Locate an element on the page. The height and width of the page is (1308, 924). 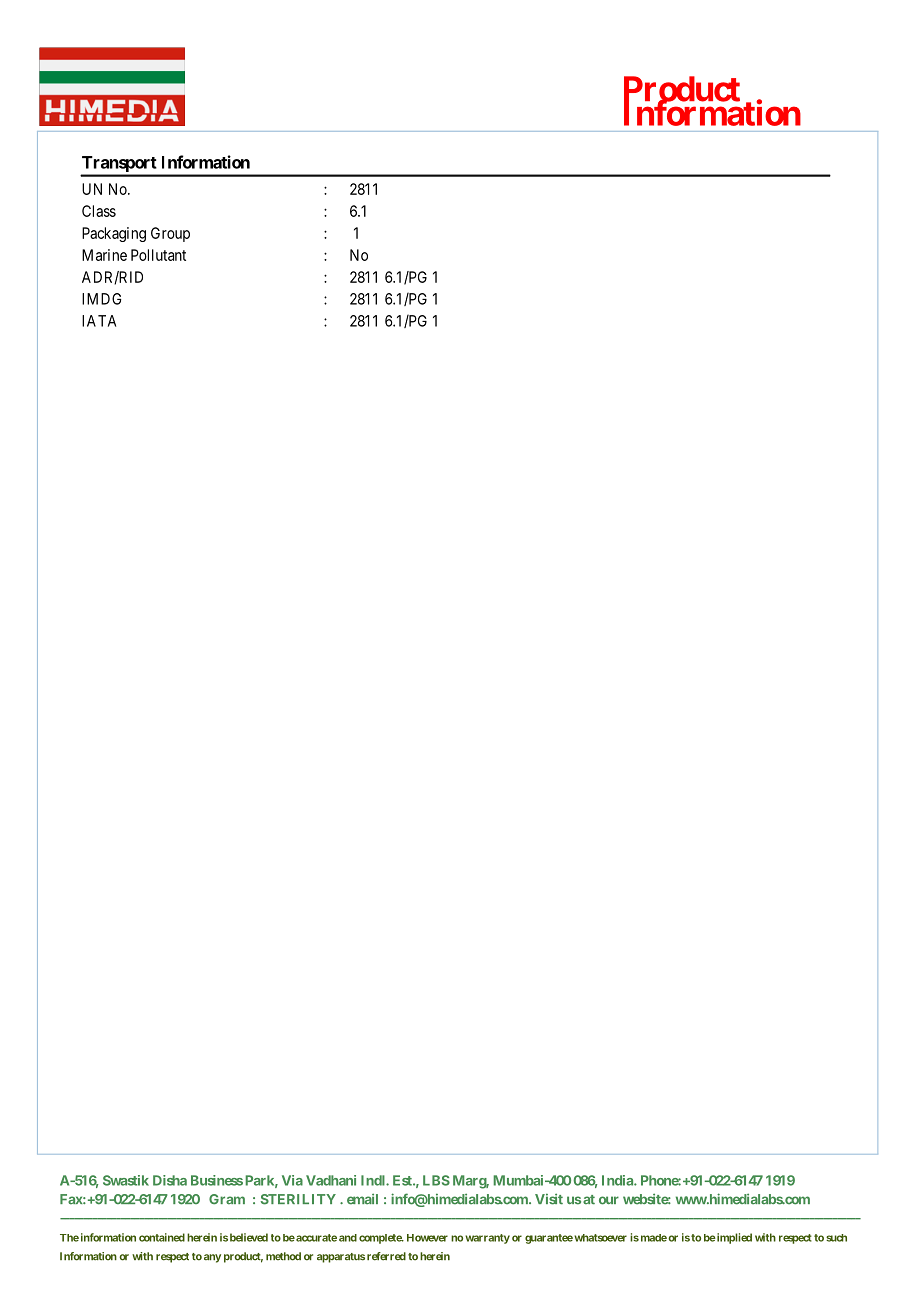
Via is located at coordinates (292, 1180).
